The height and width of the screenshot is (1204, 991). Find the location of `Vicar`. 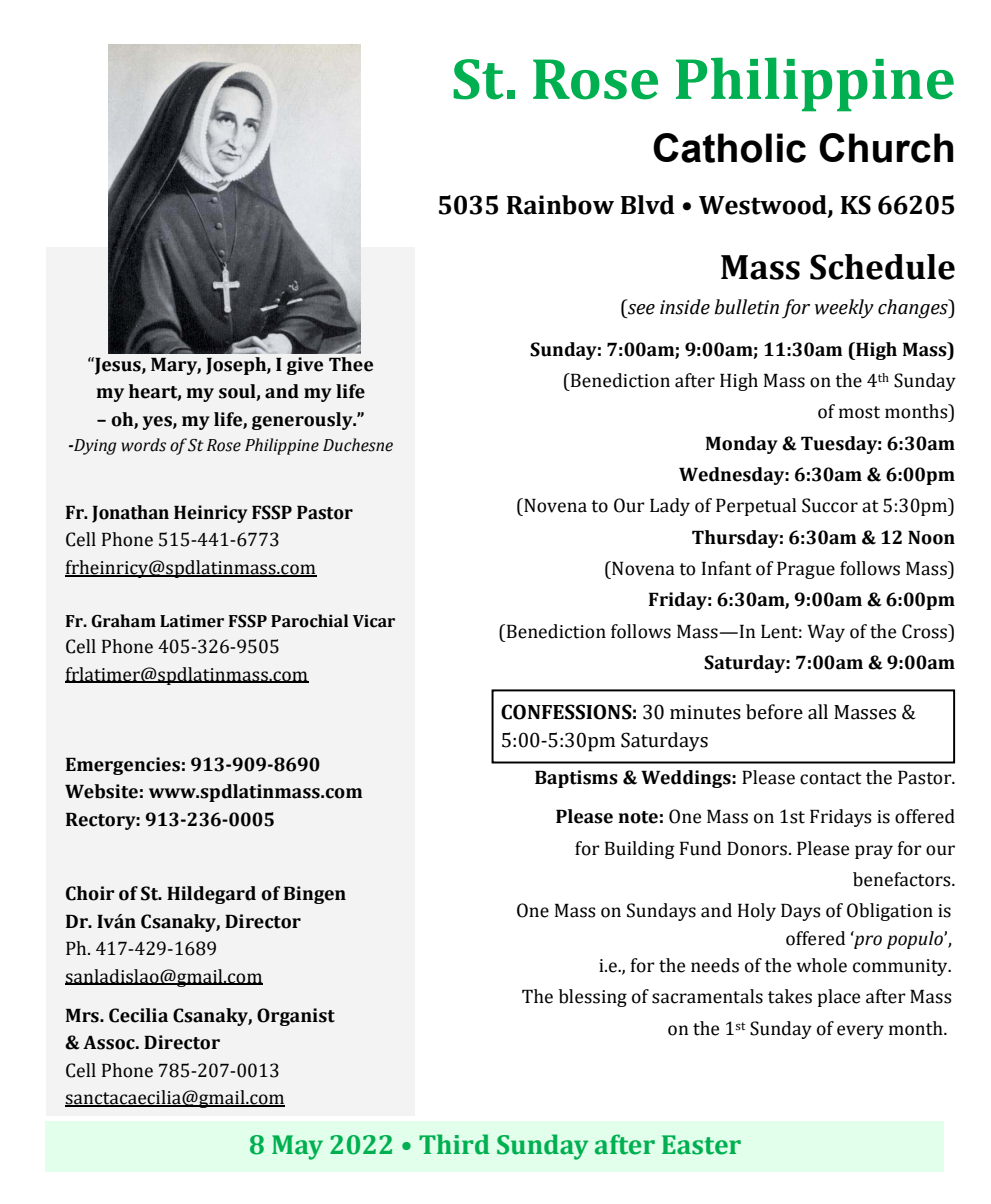

Vicar is located at coordinates (374, 621).
